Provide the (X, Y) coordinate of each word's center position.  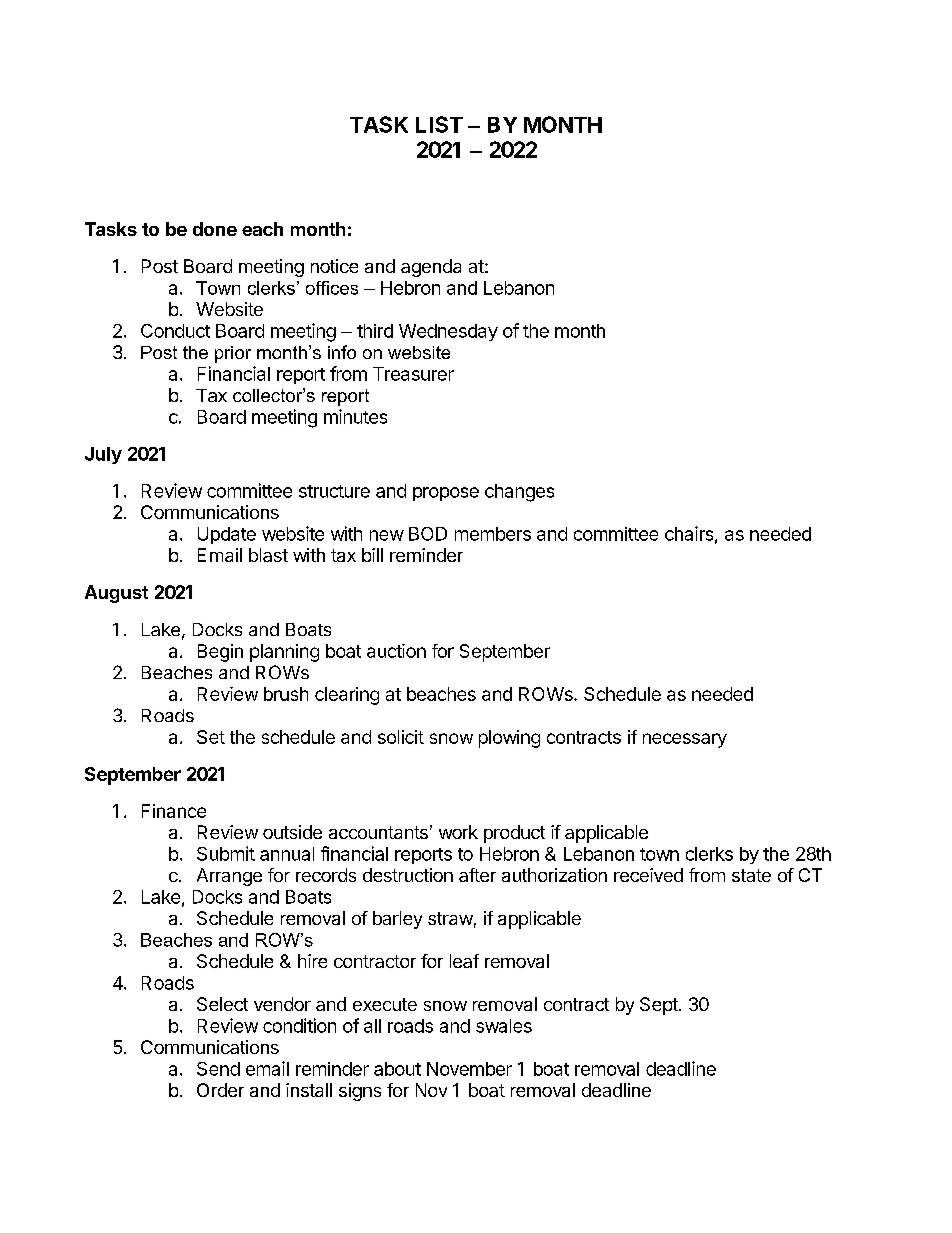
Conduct (175, 331)
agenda (431, 268)
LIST (439, 124)
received (648, 875)
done (215, 229)
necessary (685, 740)
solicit (401, 737)
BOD (428, 534)
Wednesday (448, 332)
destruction (408, 875)
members (493, 534)
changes (519, 493)
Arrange (229, 877)
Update (227, 535)
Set (211, 737)
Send (218, 1069)
